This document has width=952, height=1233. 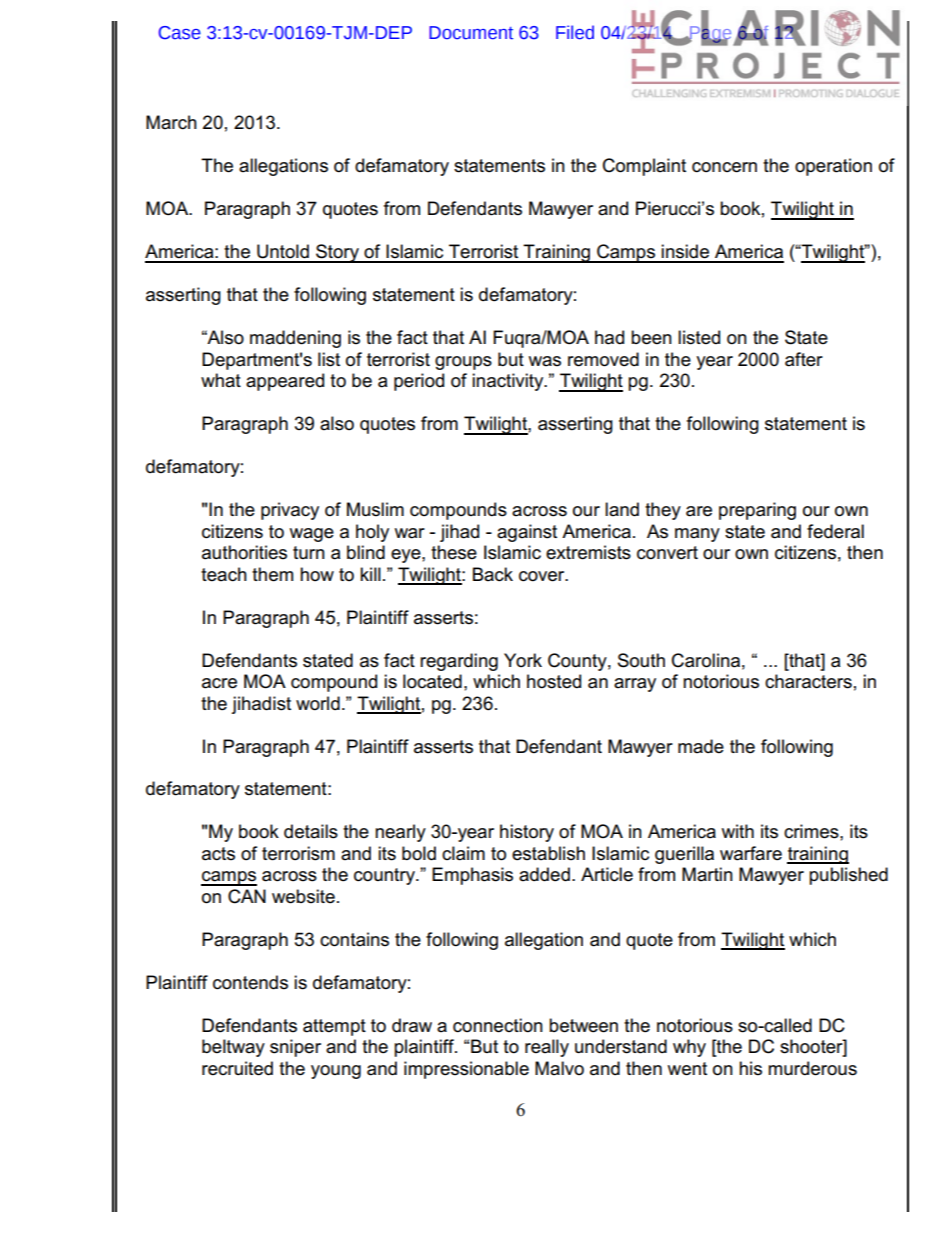 What do you see at coordinates (180, 33) in the document?
I see `Case` at bounding box center [180, 33].
